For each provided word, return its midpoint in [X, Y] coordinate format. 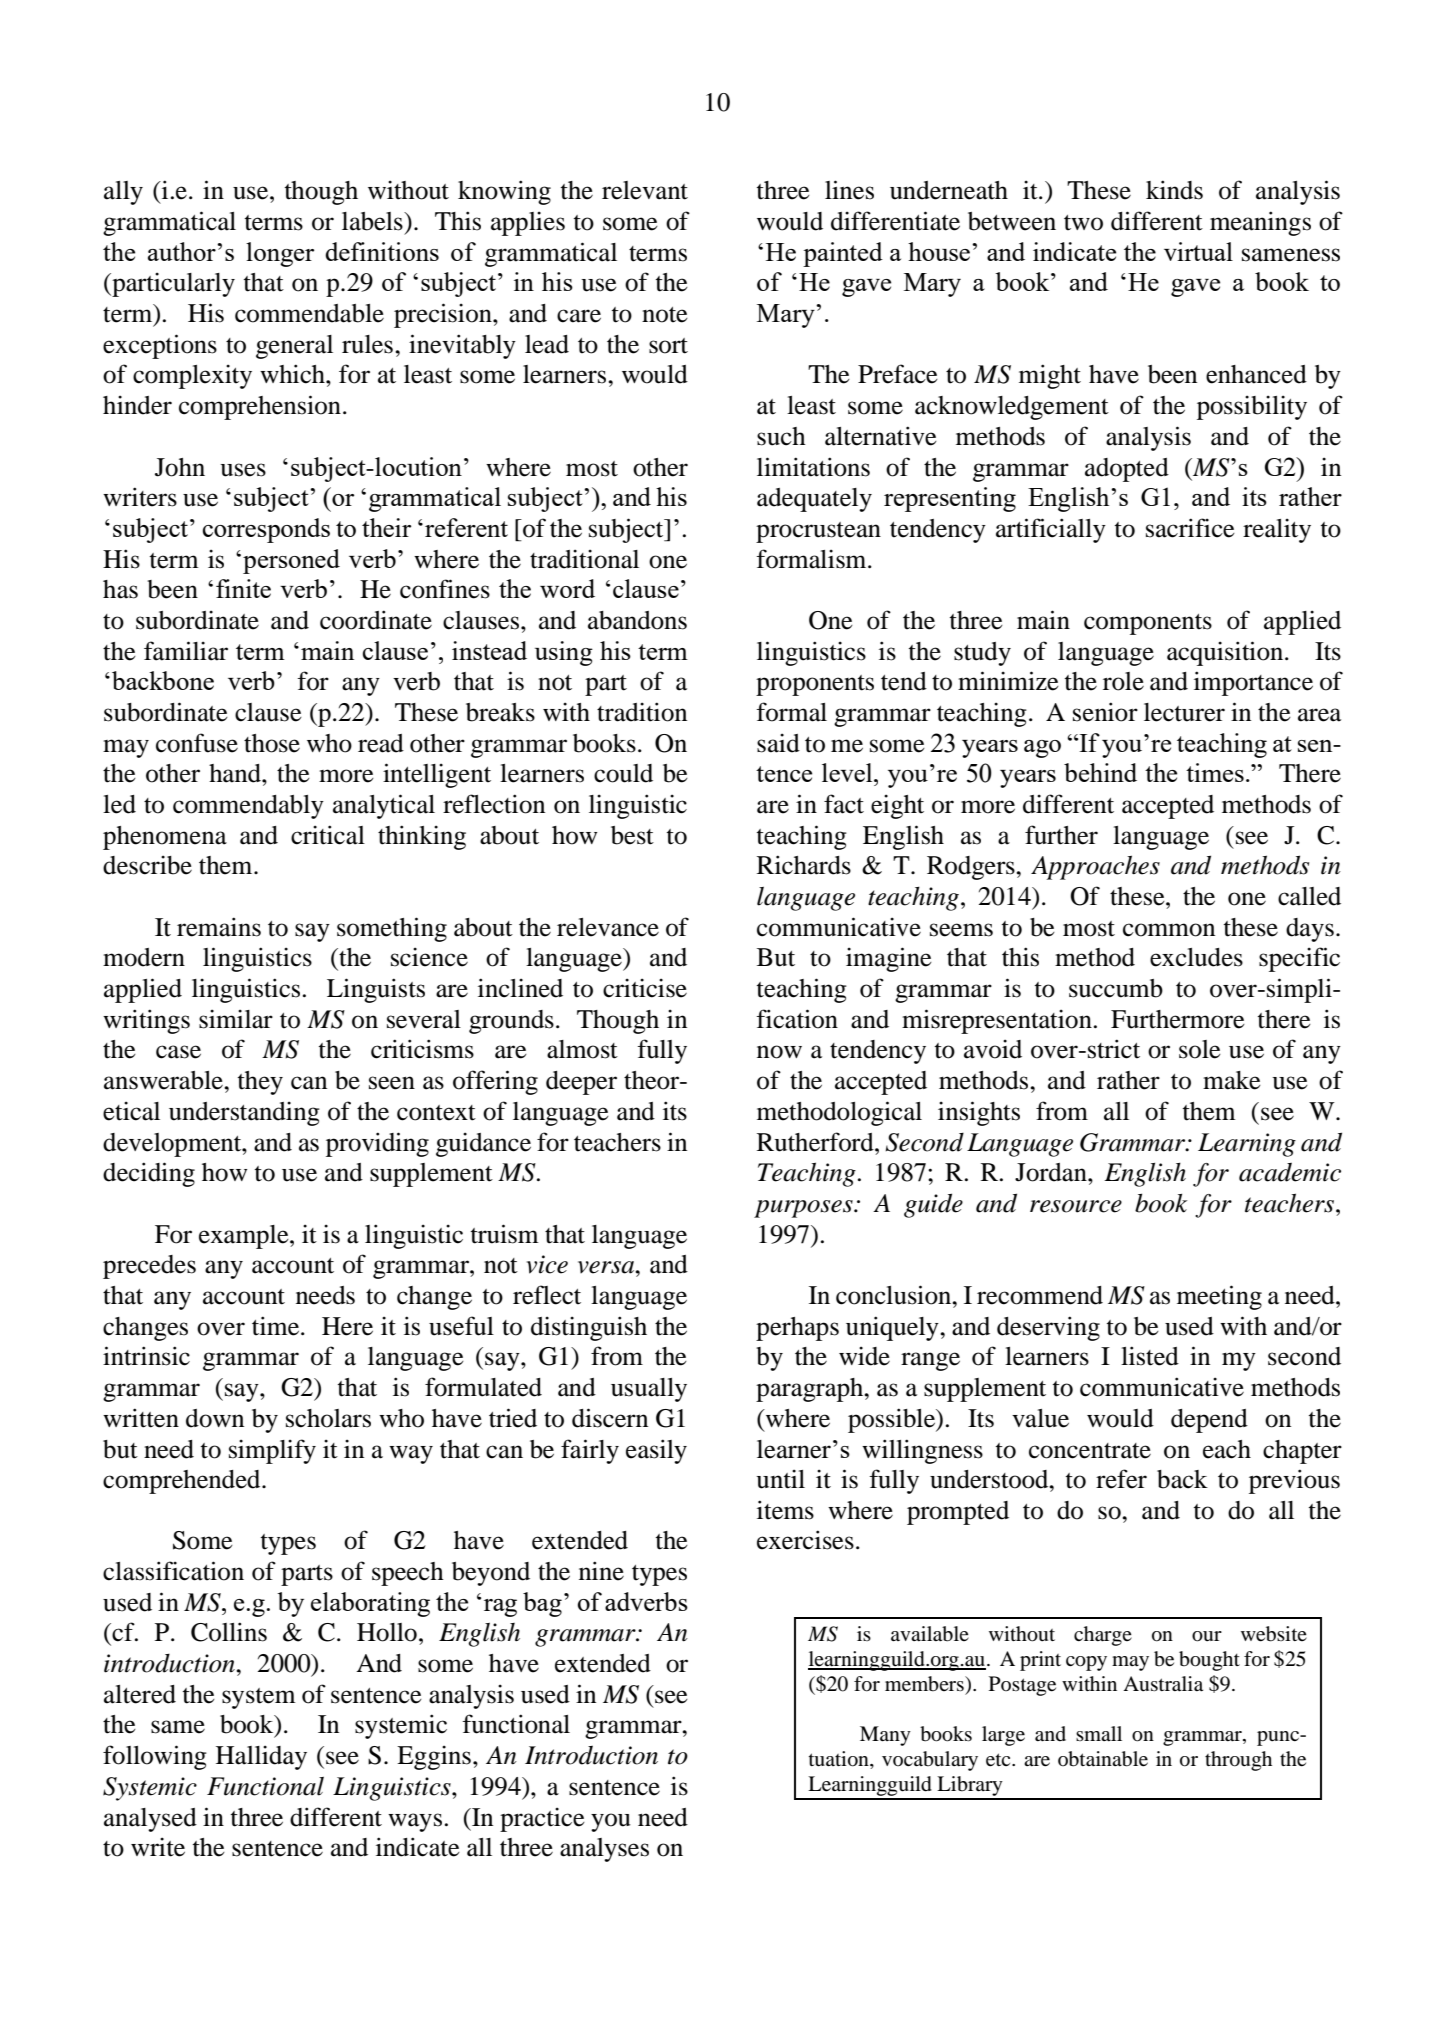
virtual [1198, 251]
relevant [645, 190]
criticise [645, 988]
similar [236, 1019]
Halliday [261, 1757]
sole [1200, 1049]
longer [280, 254]
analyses [604, 1850]
